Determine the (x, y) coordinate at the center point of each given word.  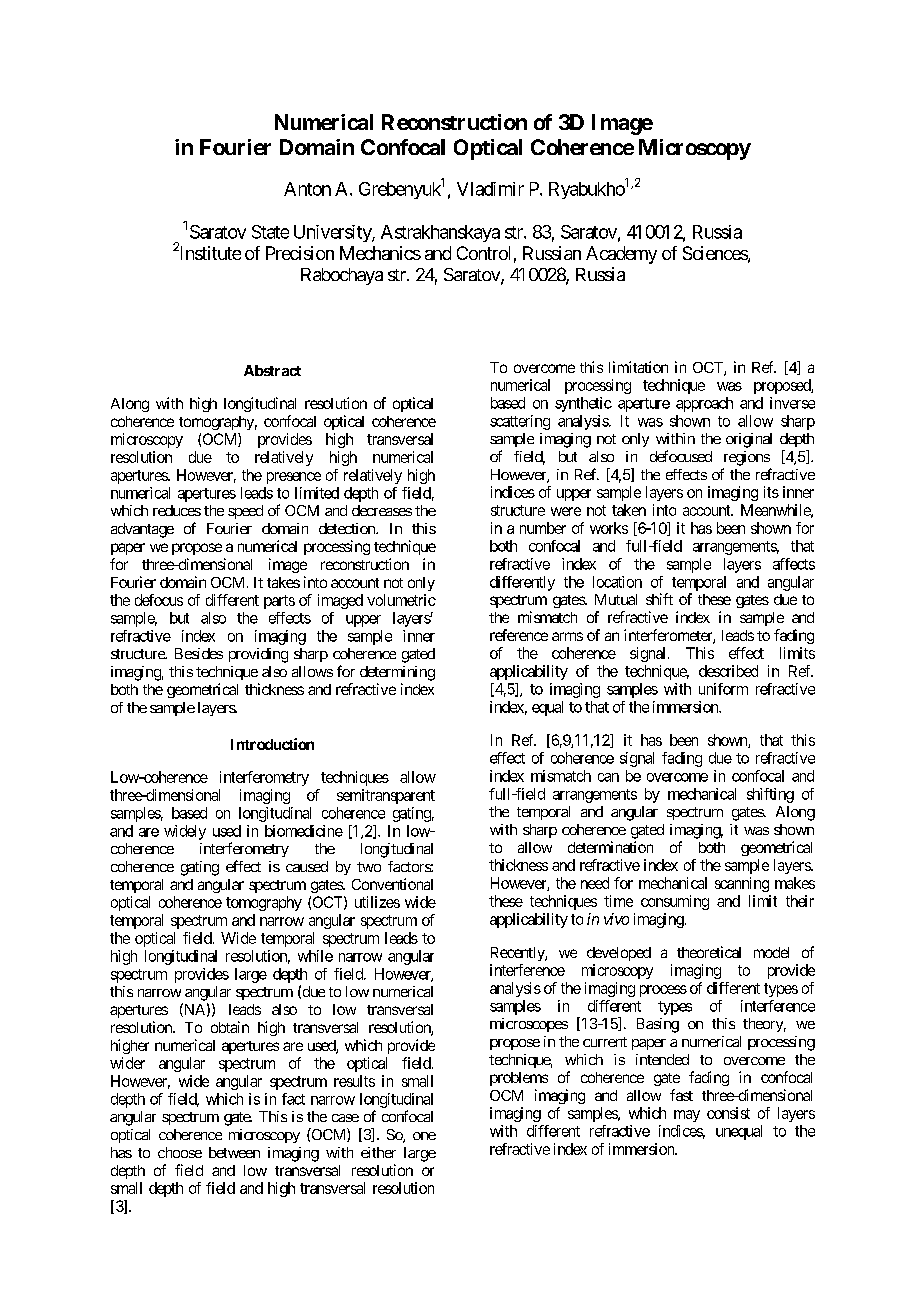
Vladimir (490, 189)
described (728, 671)
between (234, 1152)
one (424, 1136)
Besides (199, 653)
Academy (621, 255)
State (270, 232)
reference (519, 635)
